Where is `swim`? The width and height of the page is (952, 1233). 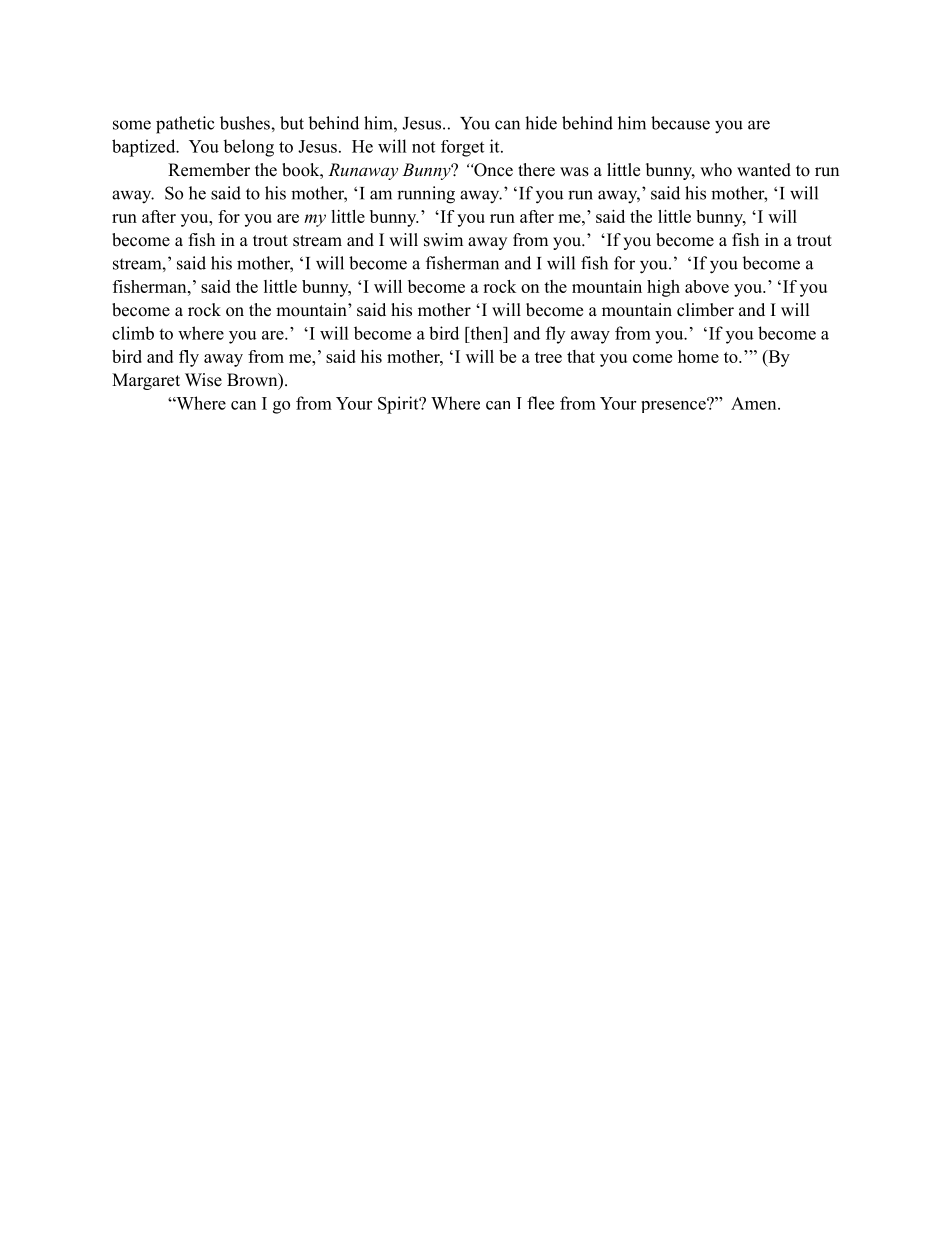
swim is located at coordinates (443, 240).
